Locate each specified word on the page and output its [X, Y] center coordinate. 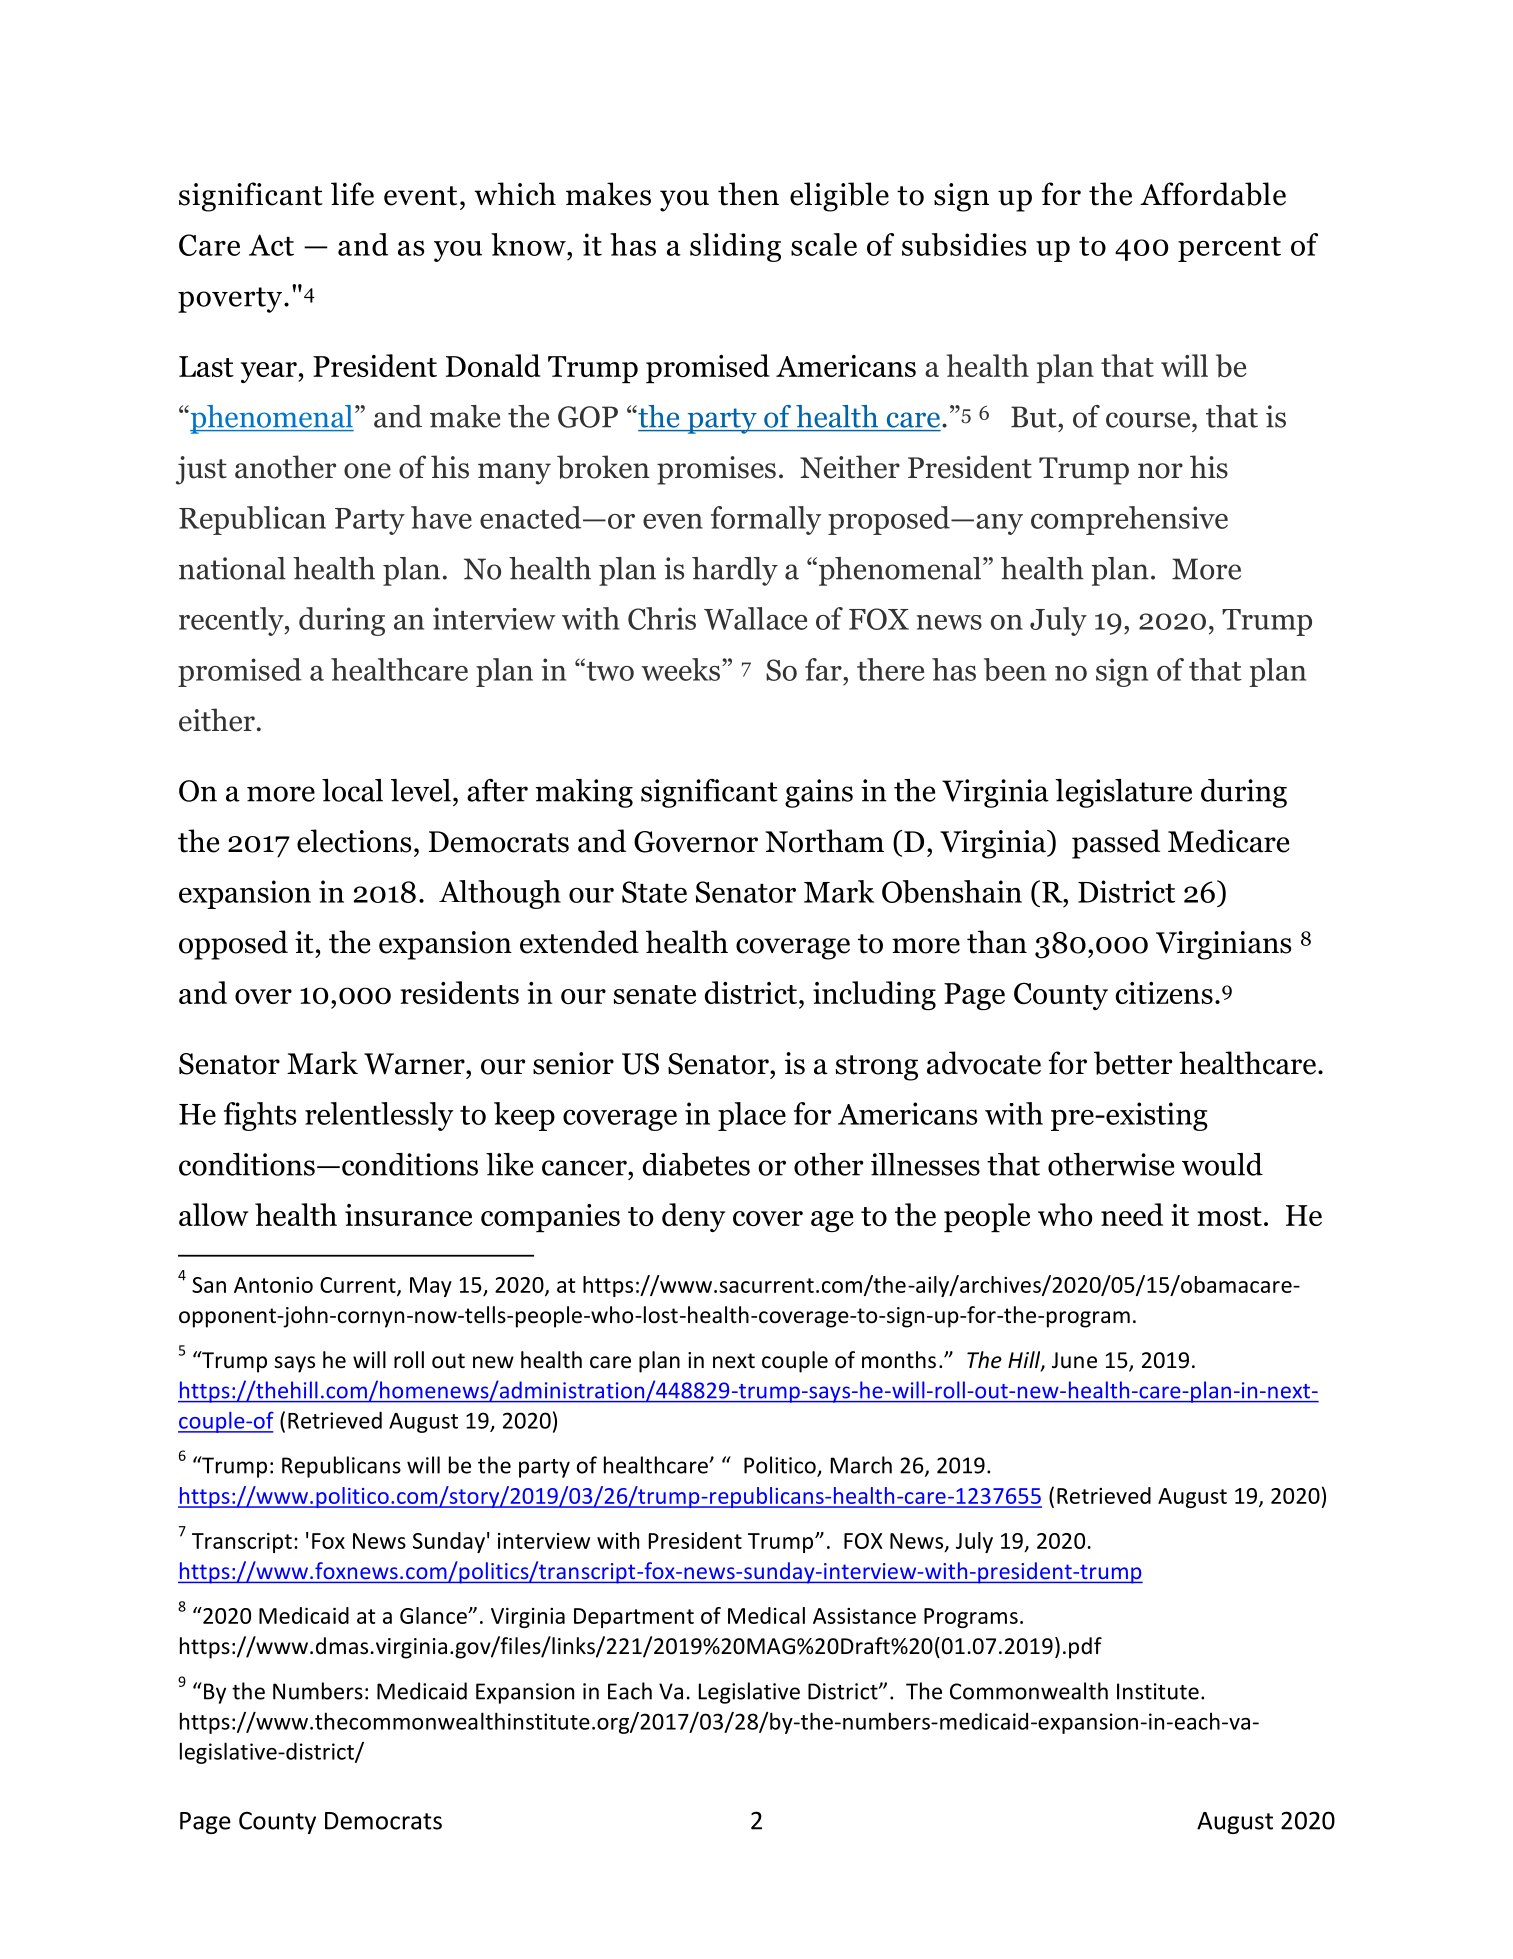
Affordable [1213, 194]
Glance [434, 1615]
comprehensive [1129, 520]
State [654, 892]
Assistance [864, 1616]
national [232, 568]
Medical [766, 1615]
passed [1116, 844]
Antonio [273, 1285]
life [352, 194]
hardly [735, 571]
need [1132, 1214]
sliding [735, 247]
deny [693, 1217]
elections [354, 841]
